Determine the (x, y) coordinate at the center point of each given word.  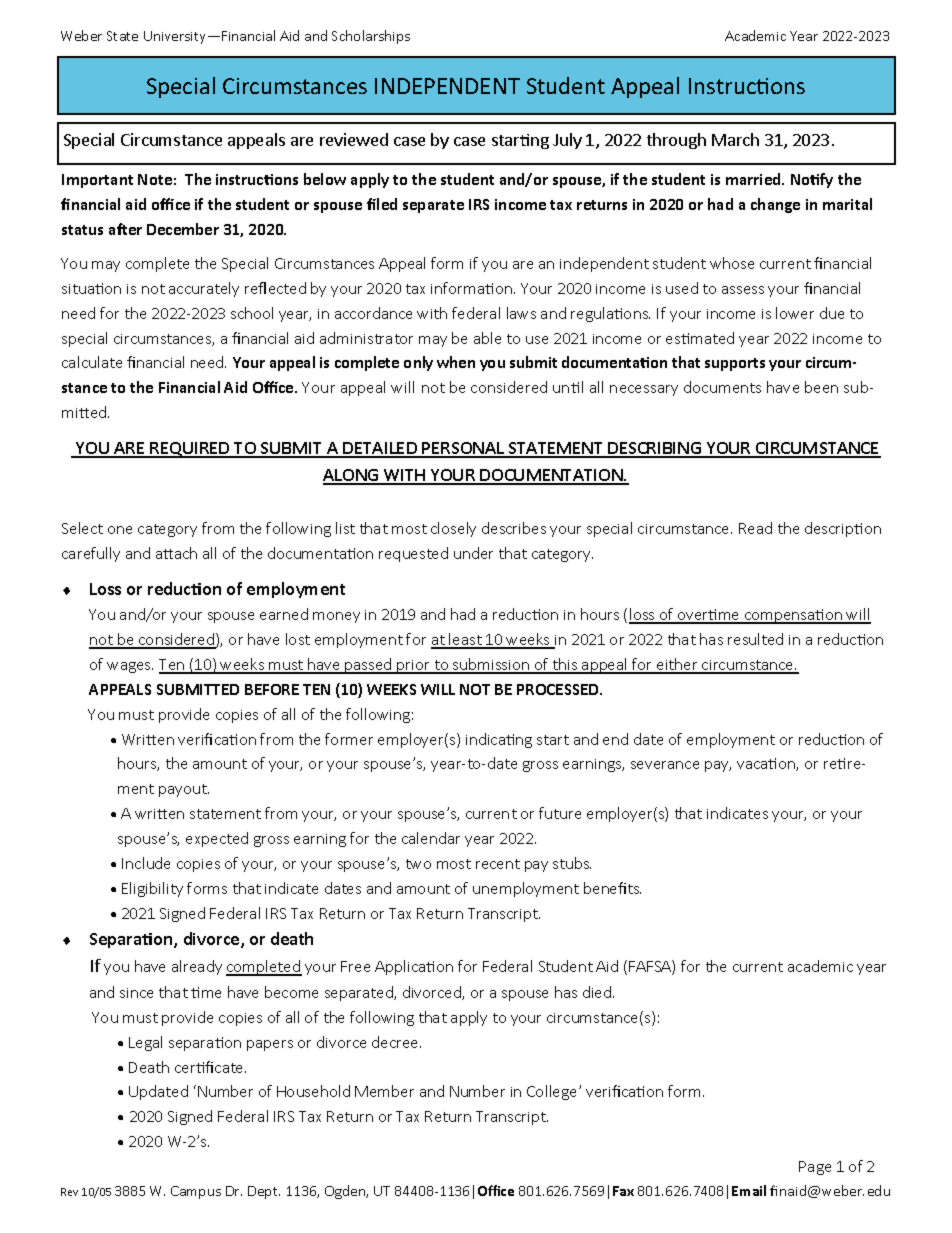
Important (97, 181)
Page (815, 1168)
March (735, 139)
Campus (196, 1192)
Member (384, 1091)
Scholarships (371, 37)
